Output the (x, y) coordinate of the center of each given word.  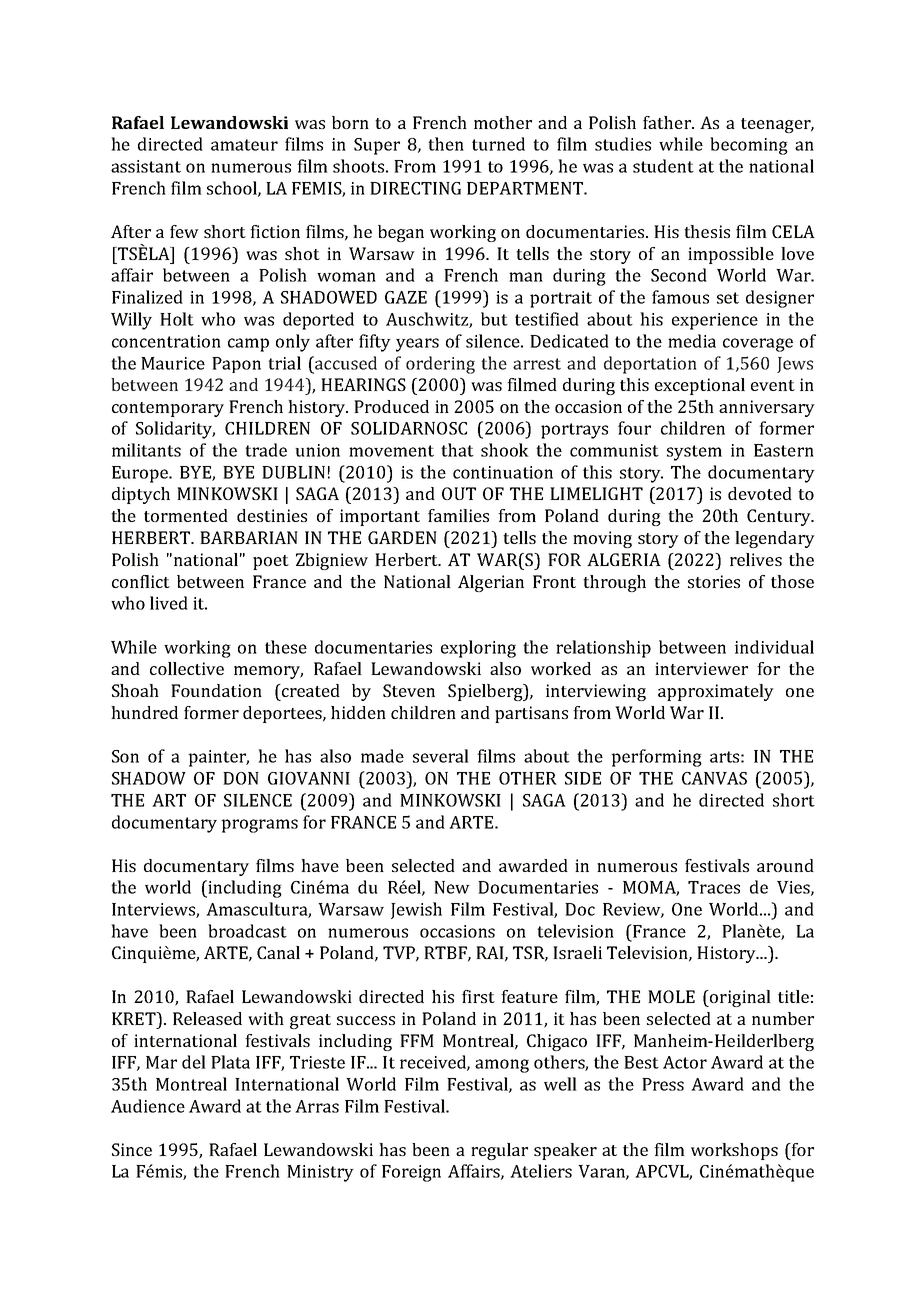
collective (187, 668)
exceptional (700, 386)
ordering (440, 365)
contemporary (168, 409)
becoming (749, 146)
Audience (148, 1106)
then (446, 144)
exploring (478, 649)
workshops (734, 1151)
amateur (244, 145)
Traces (714, 887)
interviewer (701, 668)
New (452, 887)
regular (499, 1151)
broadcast (247, 931)
